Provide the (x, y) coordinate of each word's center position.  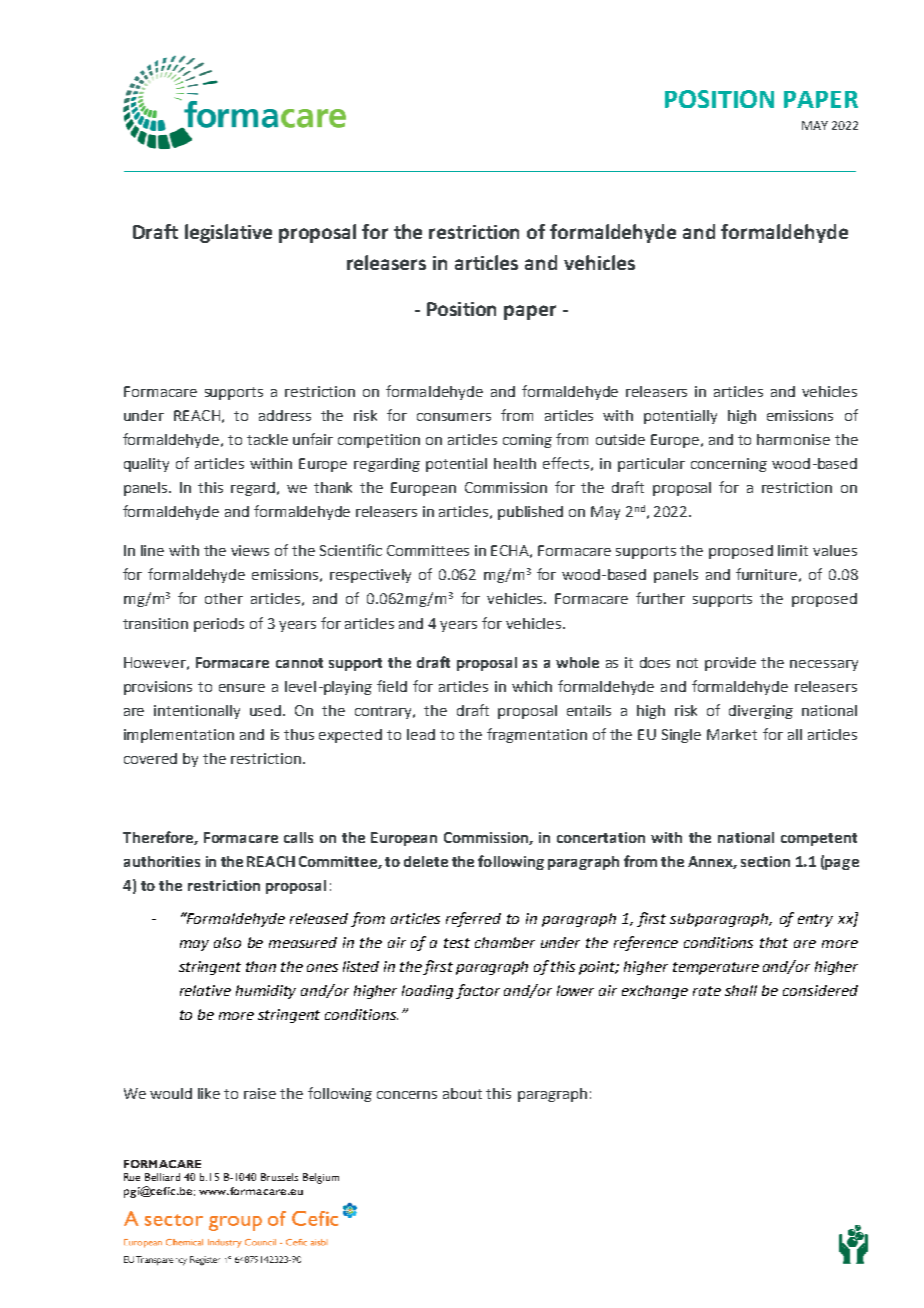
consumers (454, 417)
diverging (761, 712)
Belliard (162, 1177)
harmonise (793, 439)
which (532, 686)
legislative (228, 233)
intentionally (197, 712)
